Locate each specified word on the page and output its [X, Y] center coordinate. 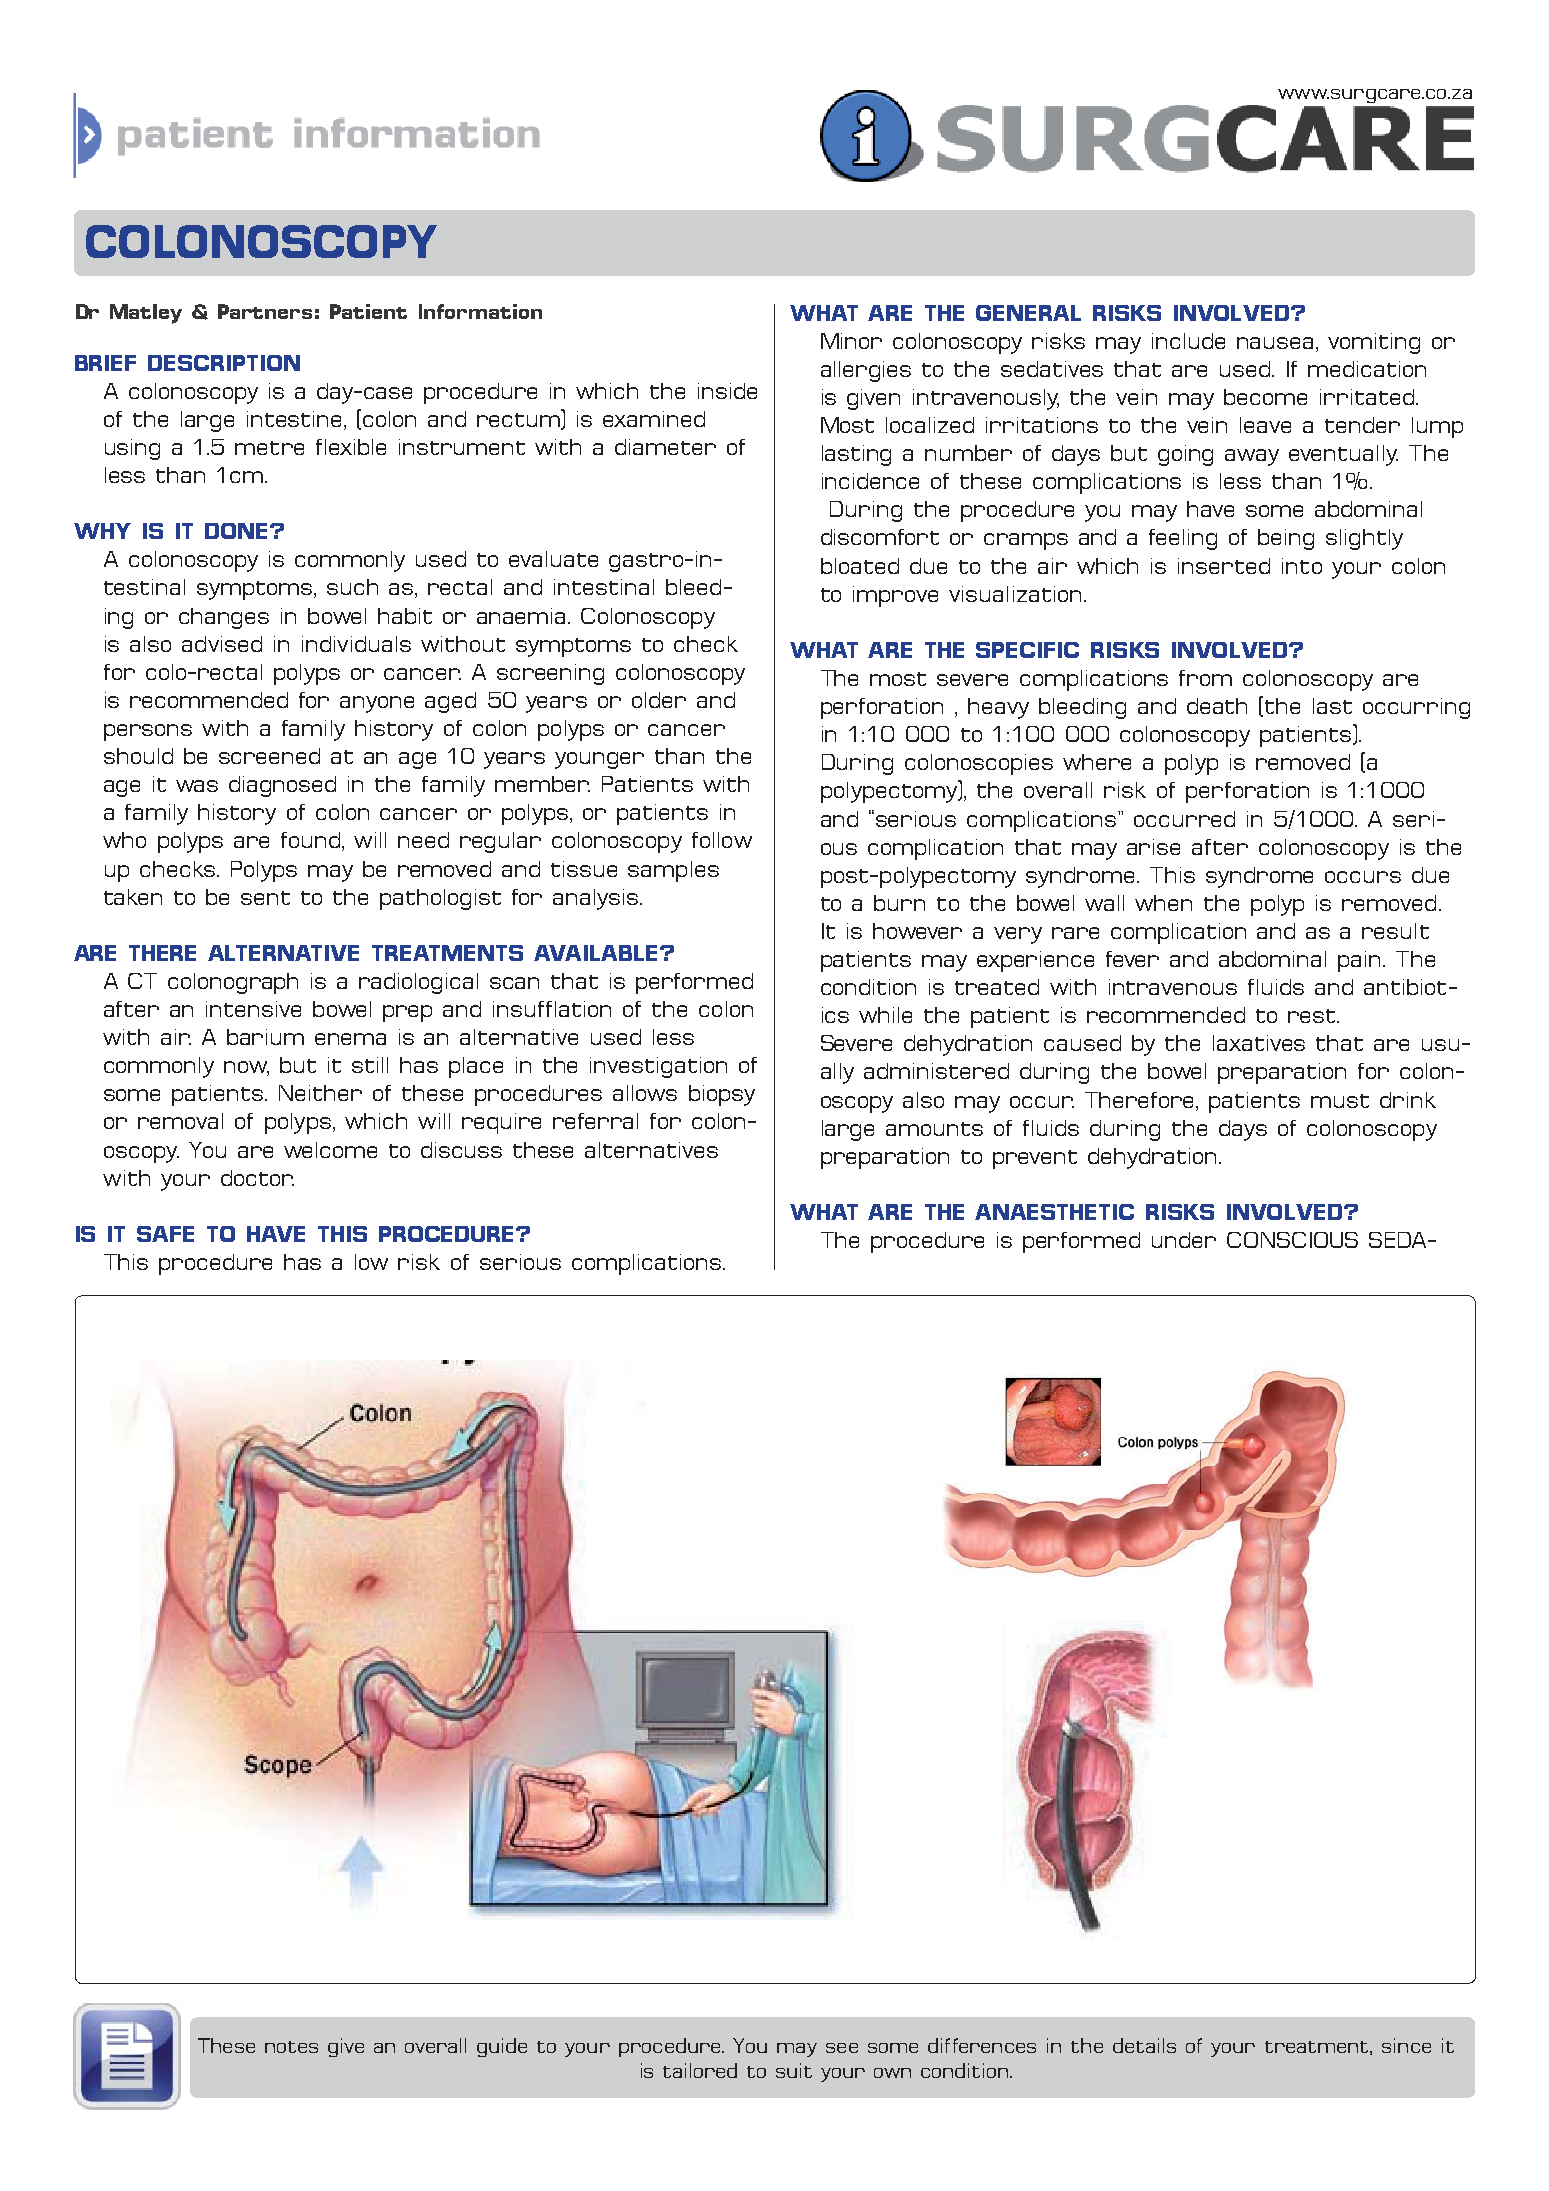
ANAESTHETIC [1054, 1212]
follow [722, 840]
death [1217, 706]
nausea [1275, 343]
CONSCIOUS [1292, 1240]
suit [794, 2070]
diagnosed [282, 786]
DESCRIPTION [224, 363]
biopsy [722, 1095]
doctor [257, 1178]
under [1184, 1240]
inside [727, 391]
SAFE [165, 1234]
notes [291, 2047]
